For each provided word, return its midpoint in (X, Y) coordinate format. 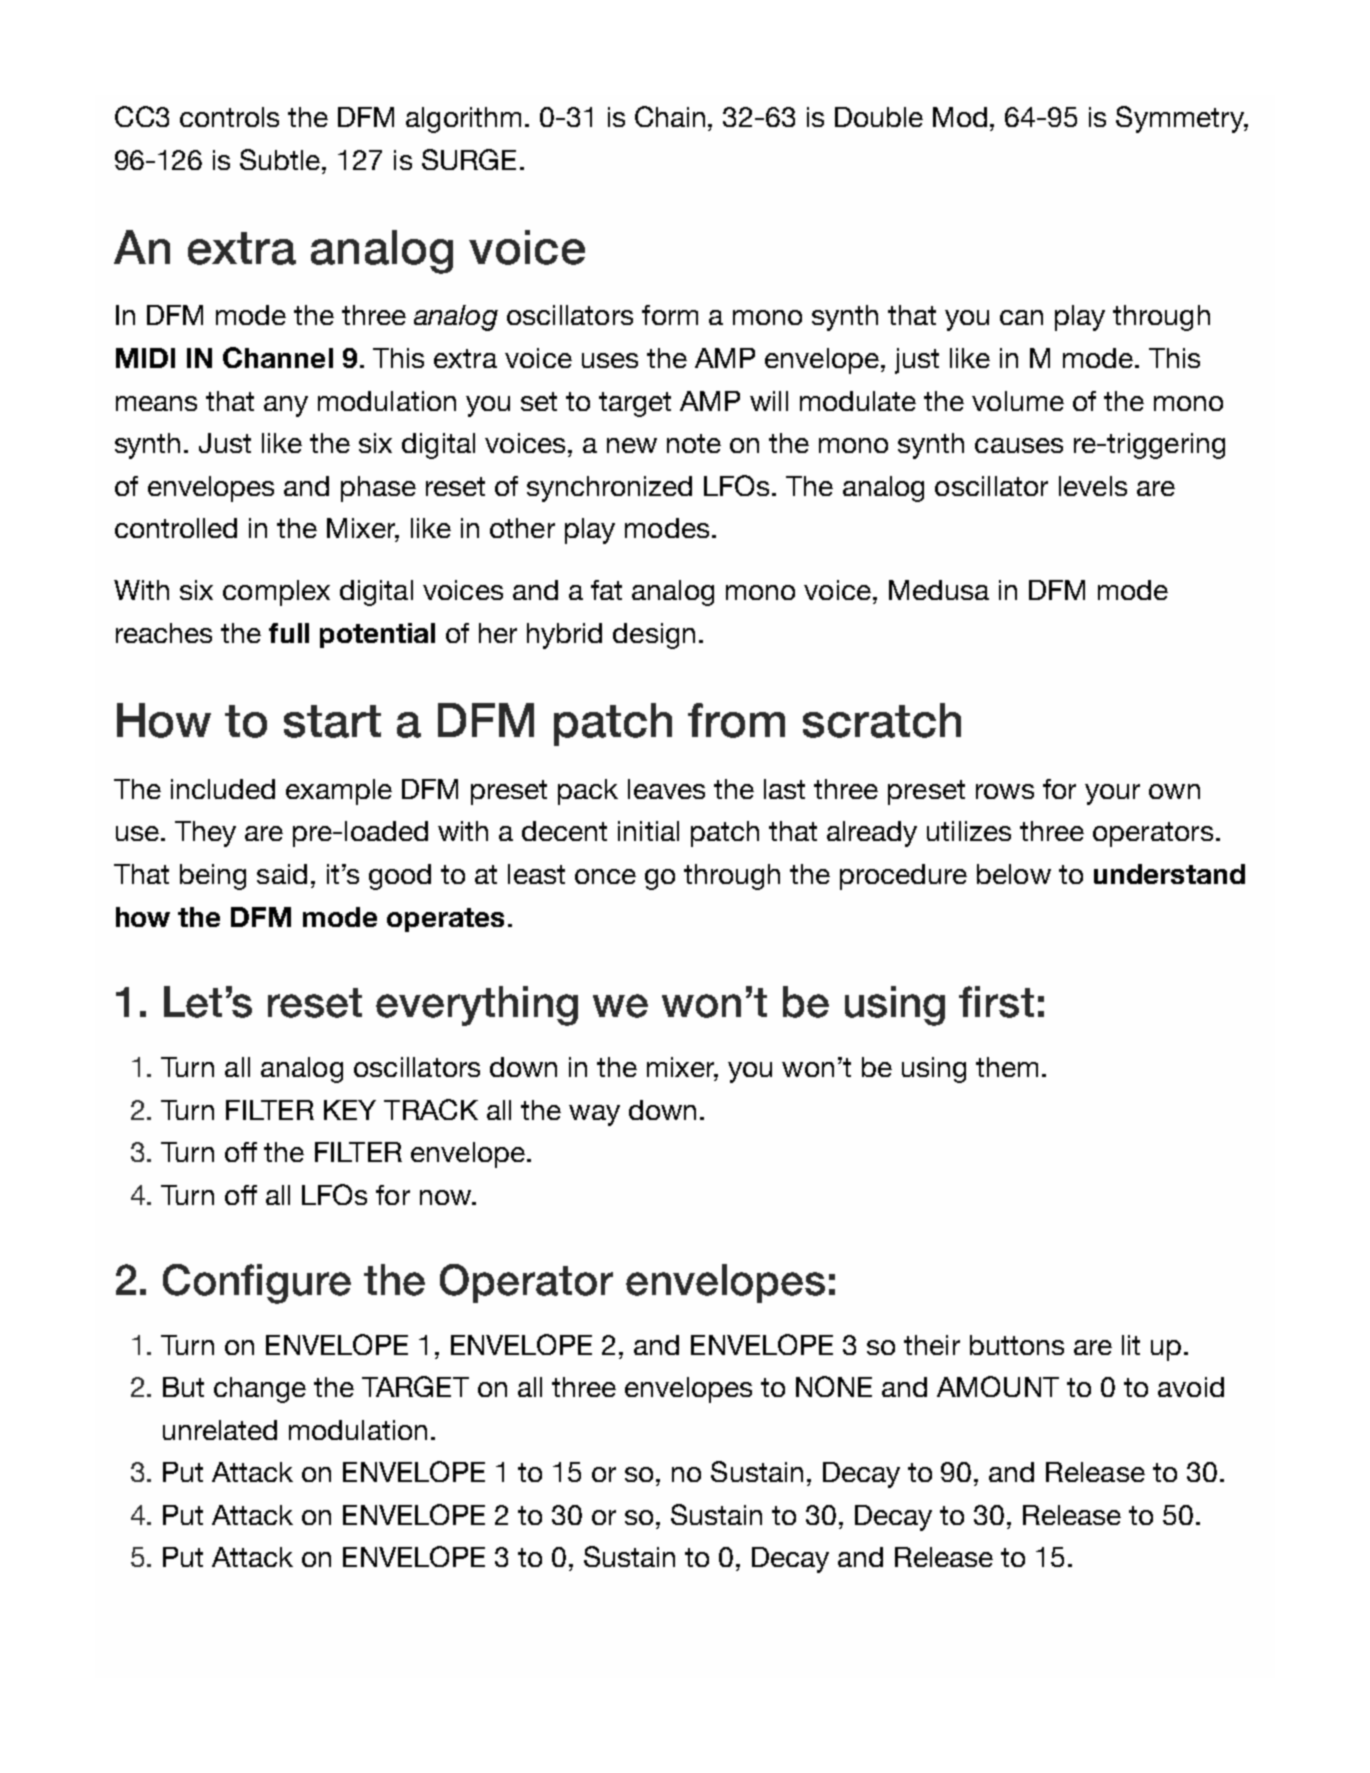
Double (879, 117)
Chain (670, 116)
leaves (666, 789)
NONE (834, 1386)
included (223, 789)
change (260, 1390)
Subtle (281, 159)
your (1112, 794)
